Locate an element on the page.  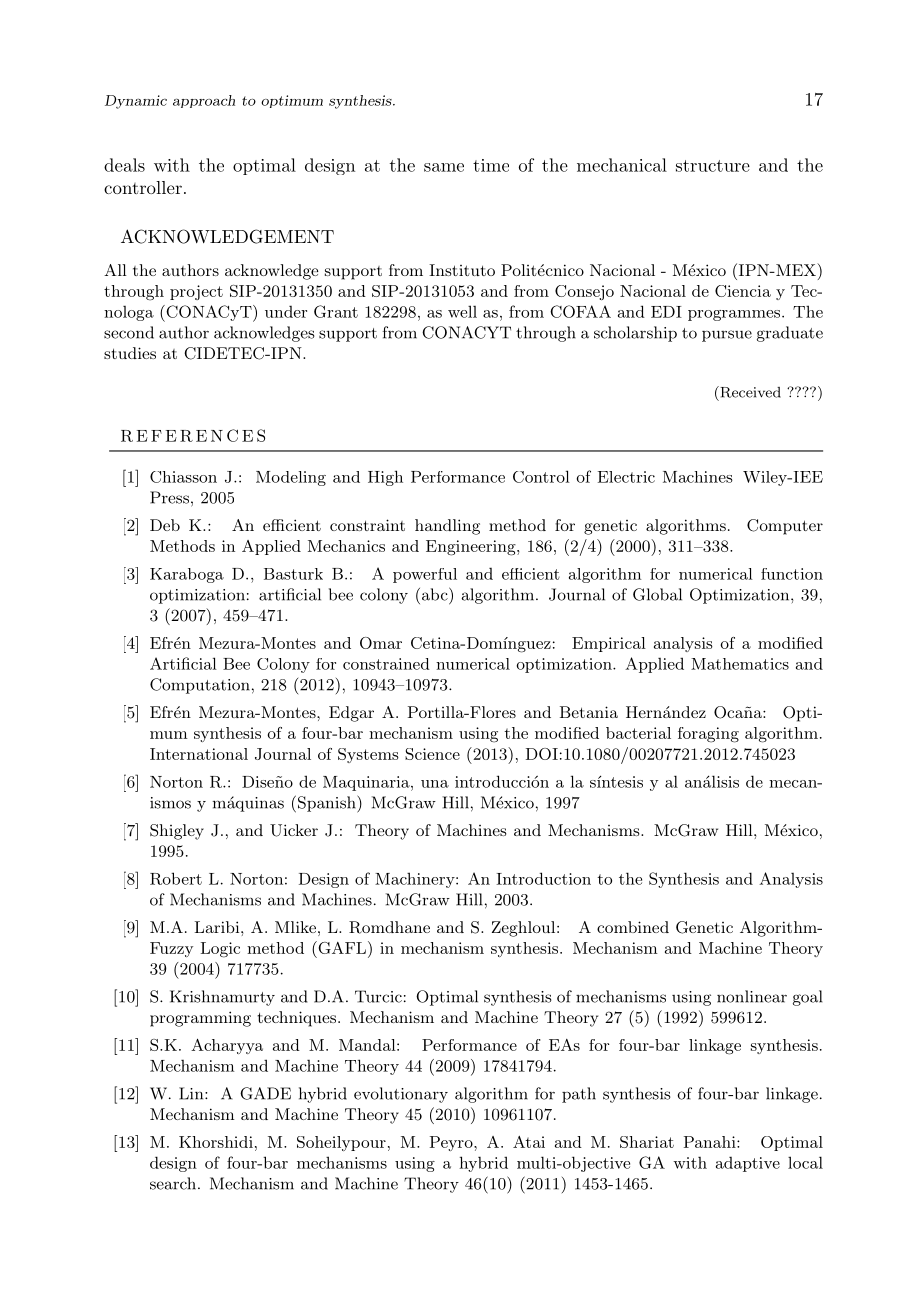
approach is located at coordinates (204, 101).
